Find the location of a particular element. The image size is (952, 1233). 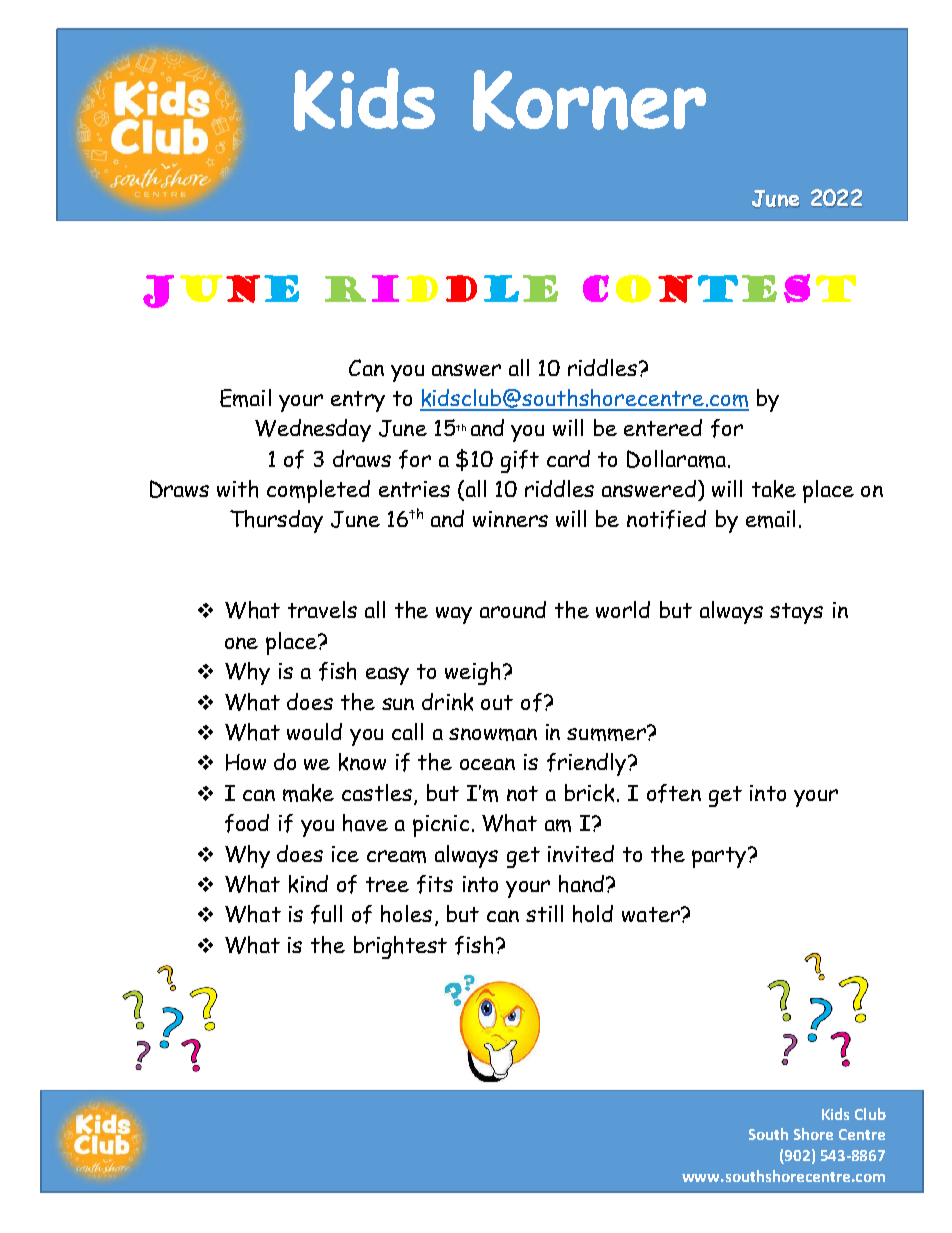

take is located at coordinates (774, 489).
